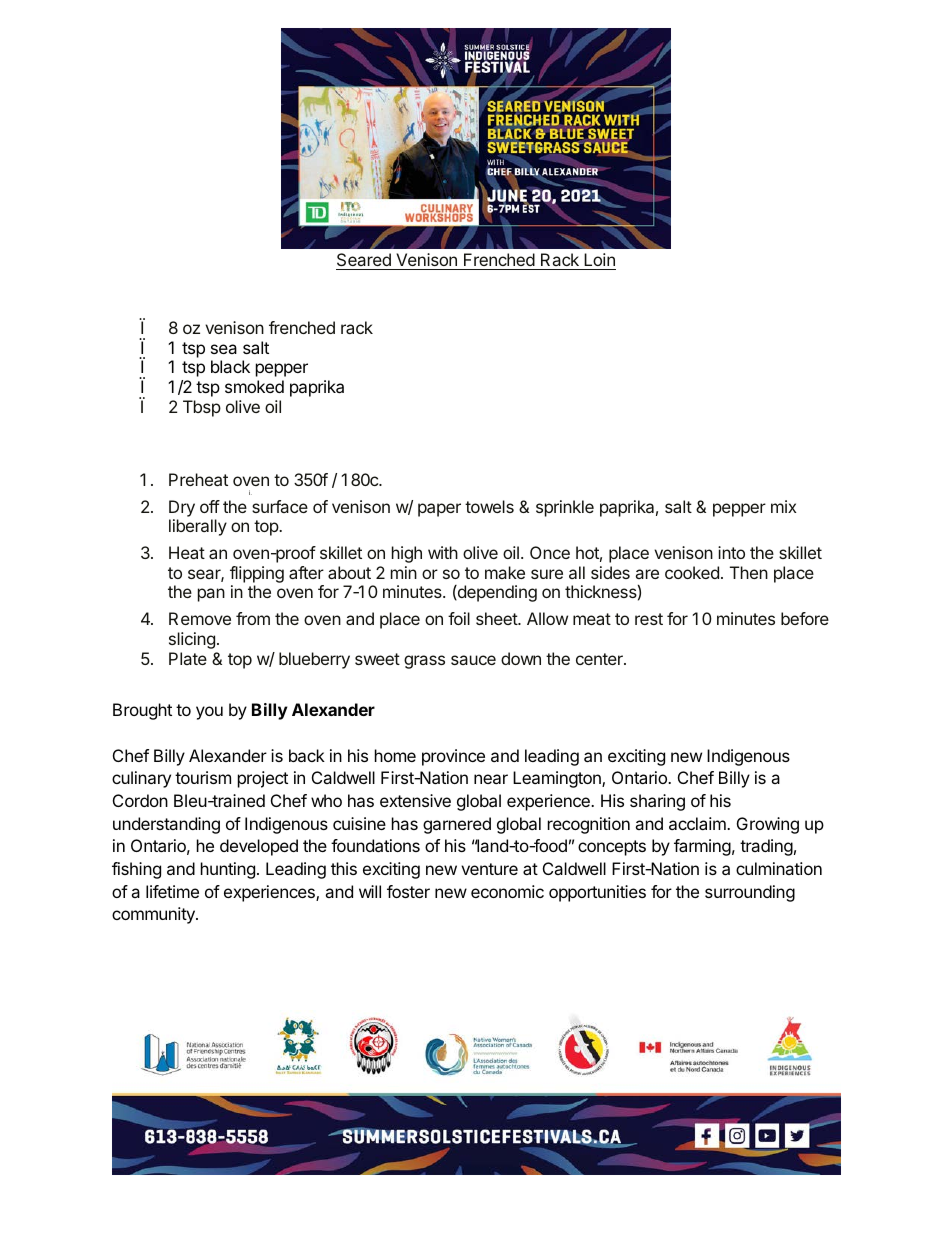 Image resolution: width=952 pixels, height=1233 pixels. I want to click on mix, so click(784, 506).
